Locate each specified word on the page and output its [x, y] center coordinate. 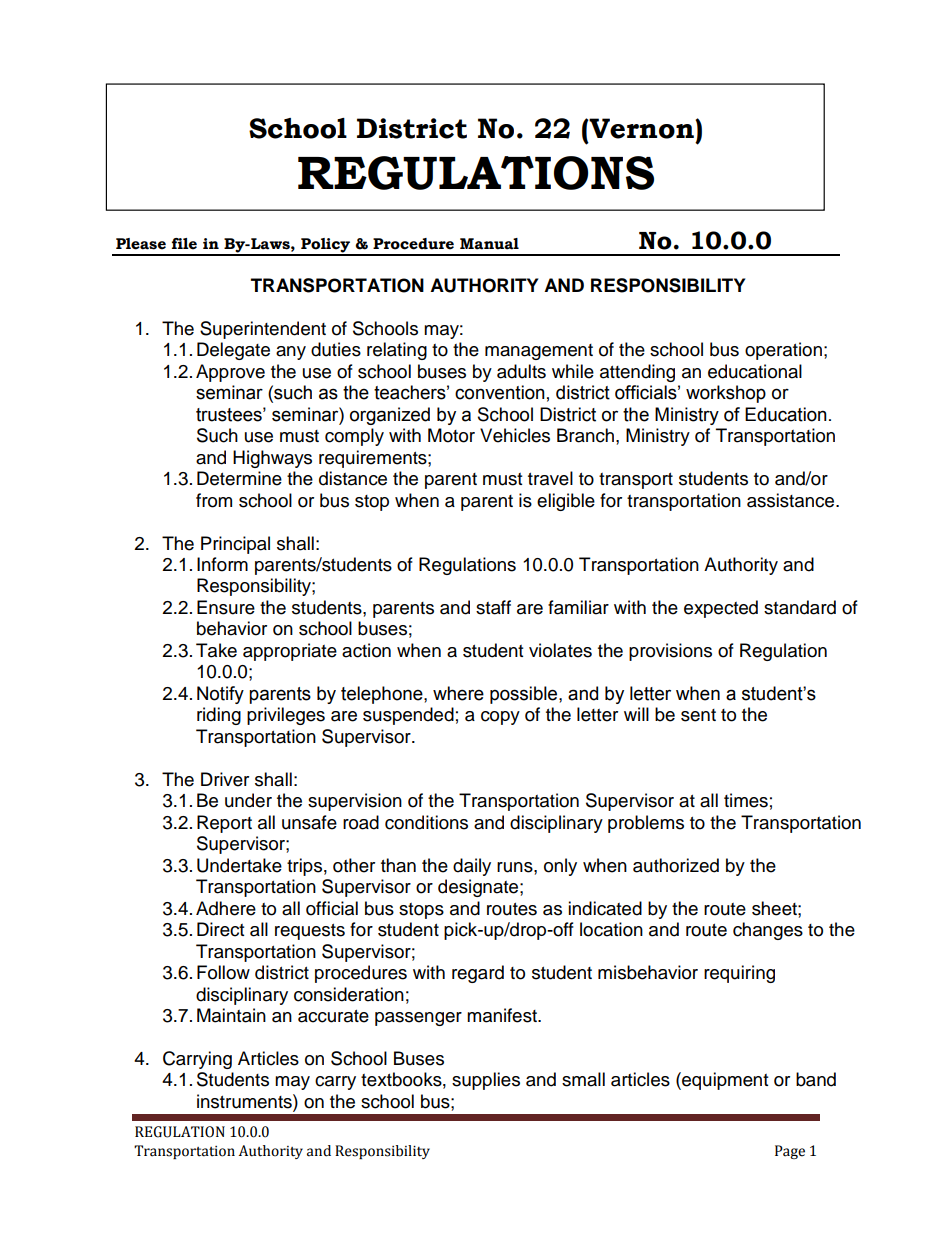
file [184, 244]
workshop [726, 394]
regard [478, 974]
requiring [739, 974]
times [746, 800]
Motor [451, 435]
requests [310, 932]
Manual [489, 244]
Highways [272, 459]
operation [783, 351]
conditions [426, 822]
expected [721, 609]
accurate [333, 1016]
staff [493, 607]
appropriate [290, 652]
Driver [225, 779]
